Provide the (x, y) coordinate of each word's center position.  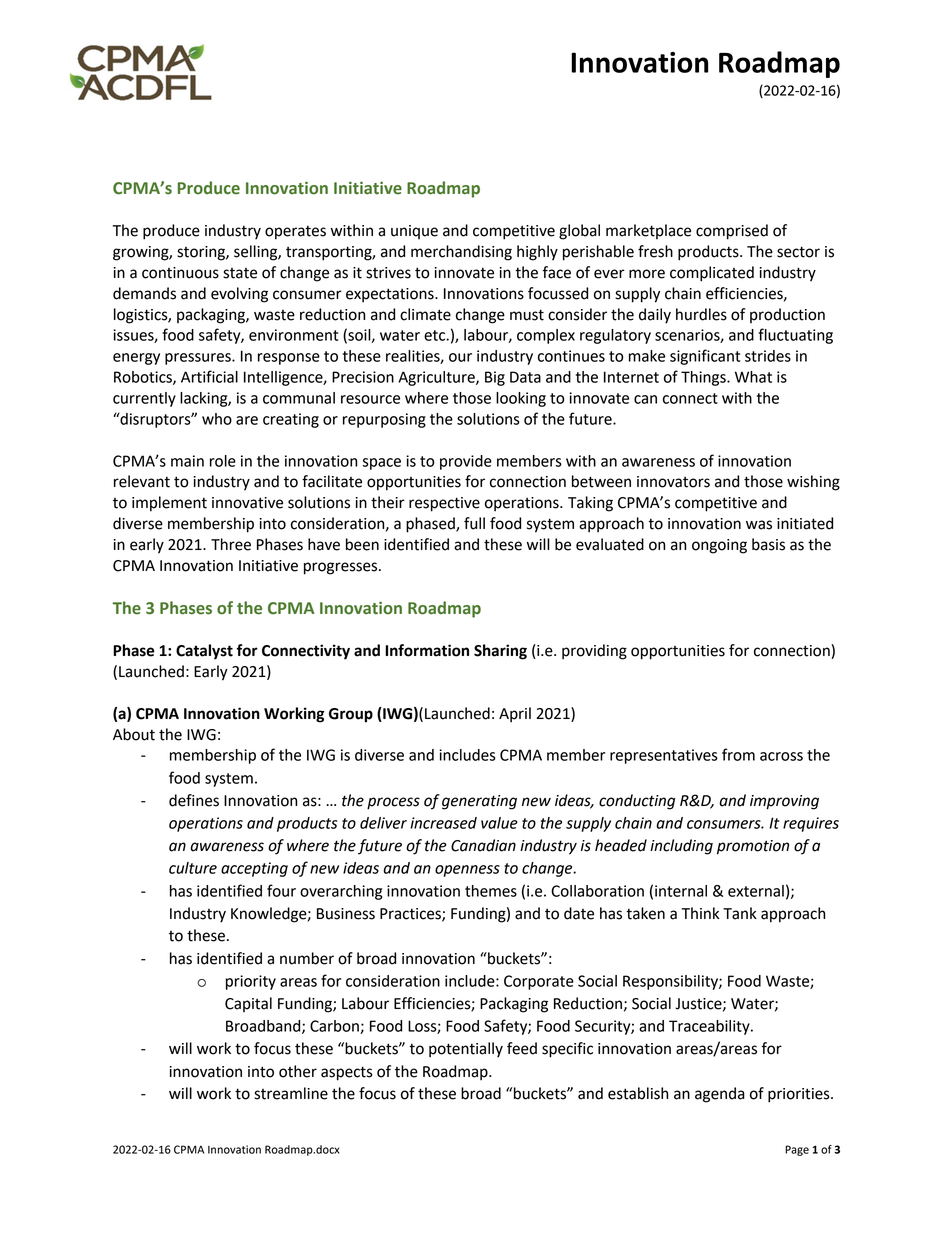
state (240, 273)
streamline (291, 1093)
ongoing (719, 546)
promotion (753, 847)
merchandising (461, 253)
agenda (720, 1095)
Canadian (483, 845)
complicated (712, 274)
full (474, 523)
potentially (466, 1050)
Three (231, 544)
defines (194, 800)
